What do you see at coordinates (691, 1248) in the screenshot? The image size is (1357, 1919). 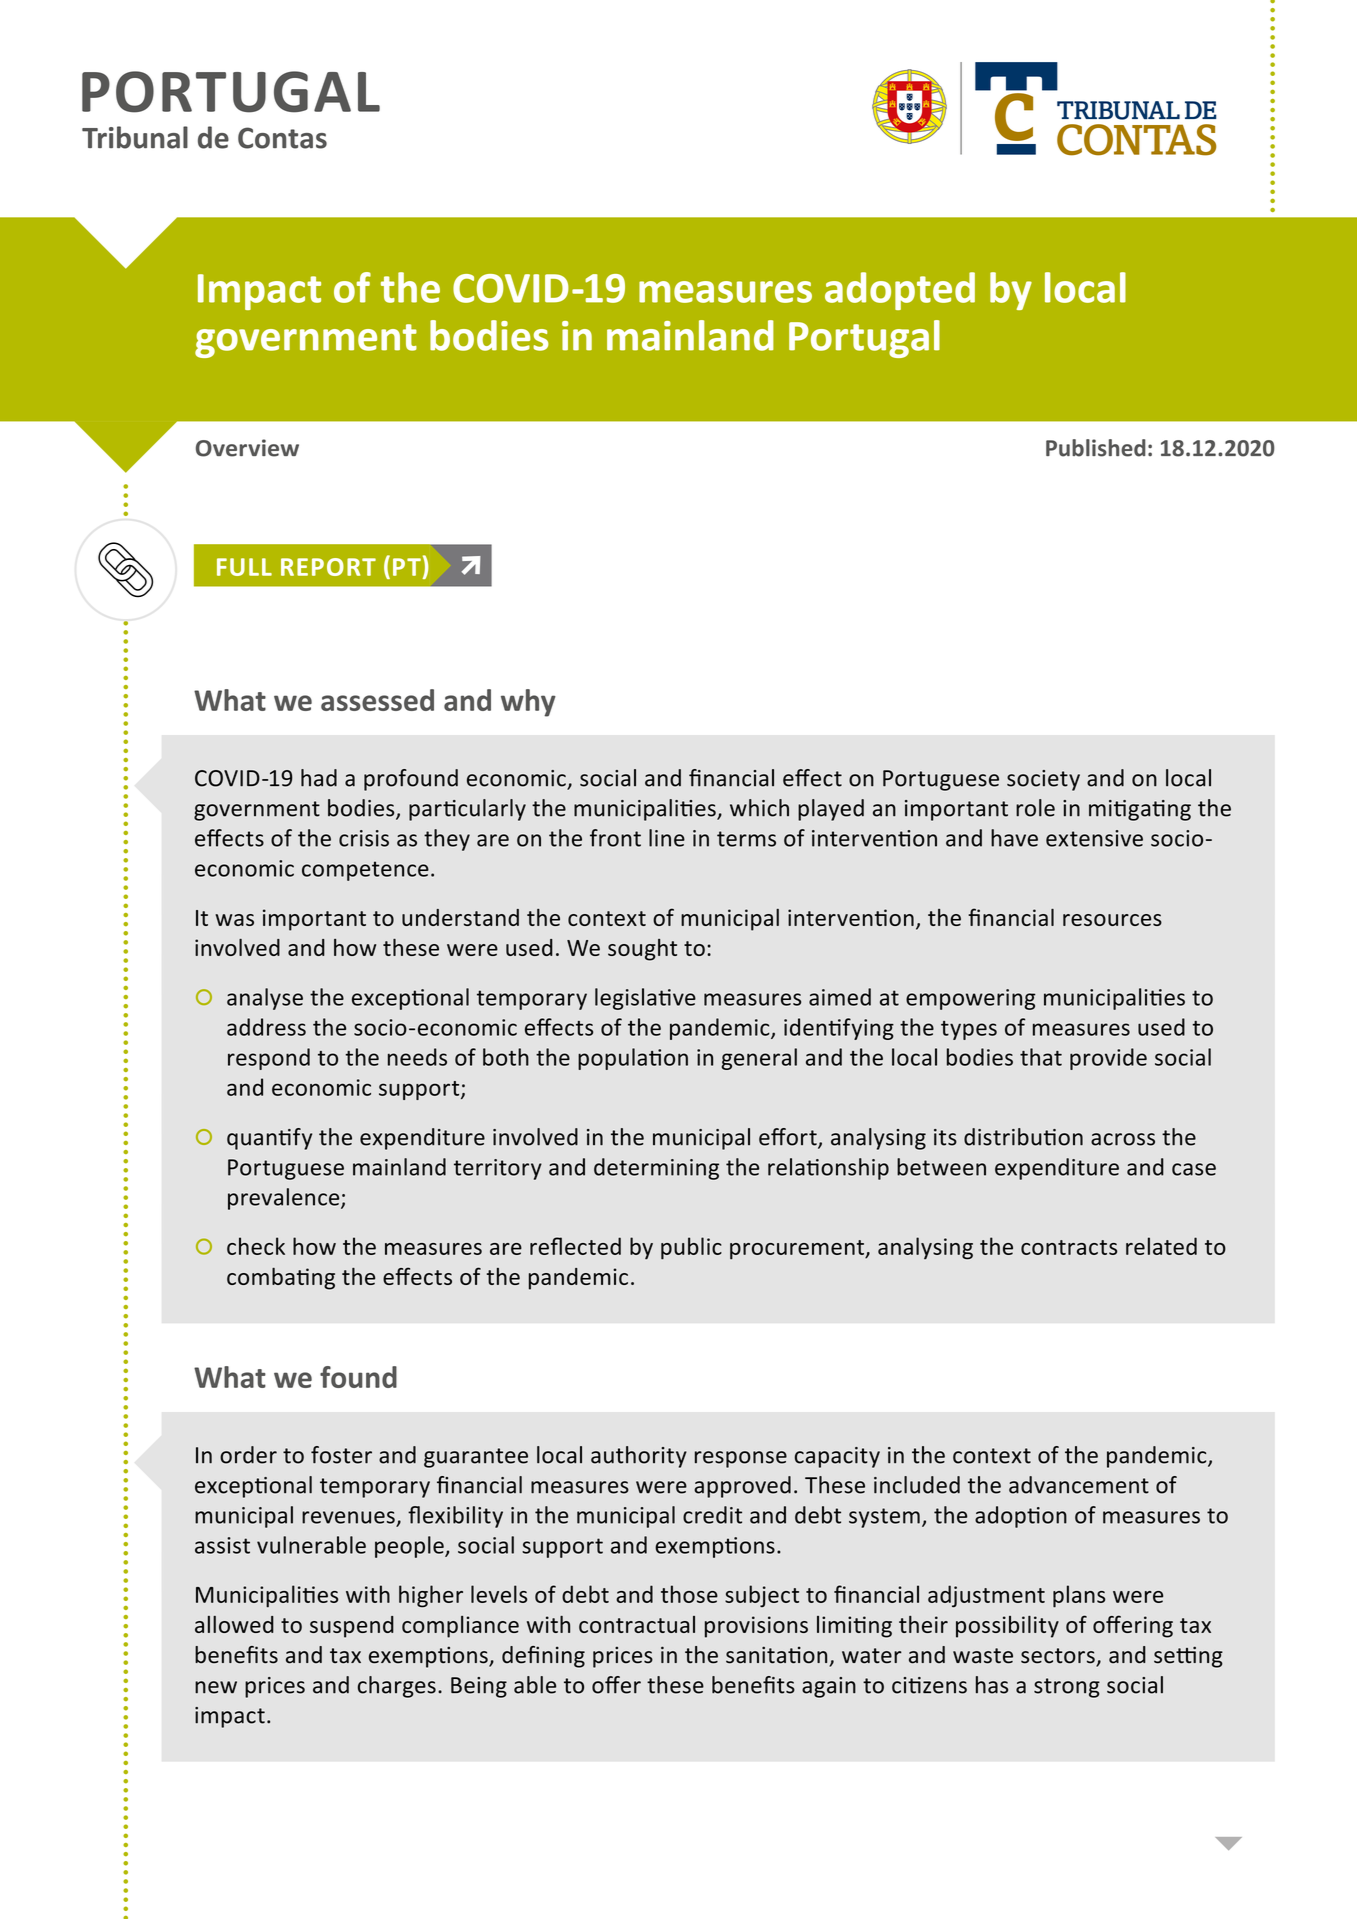 I see `public` at bounding box center [691, 1248].
